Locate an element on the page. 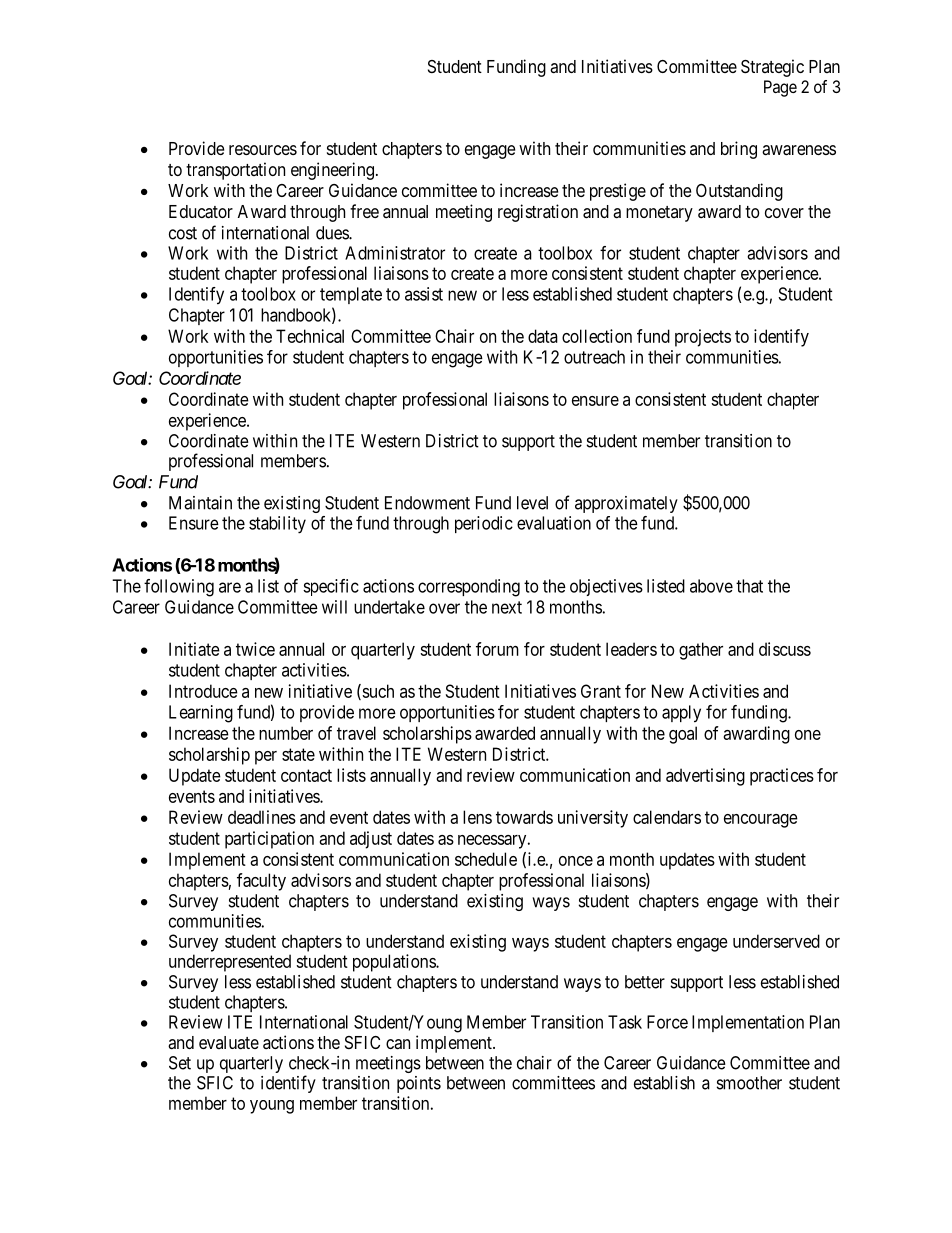  registration is located at coordinates (538, 213).
